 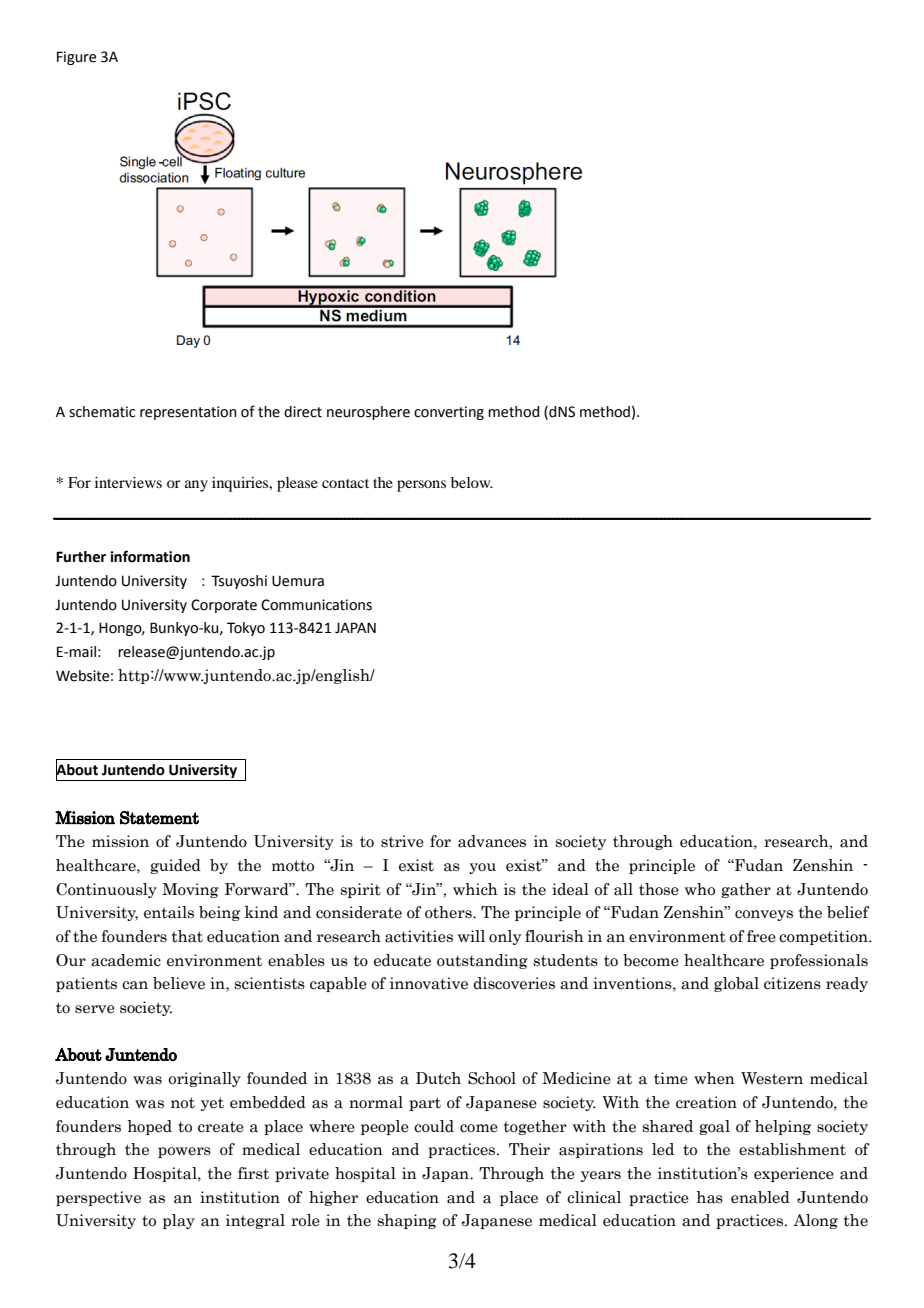 What do you see at coordinates (472, 482) in the image?
I see `below` at bounding box center [472, 482].
